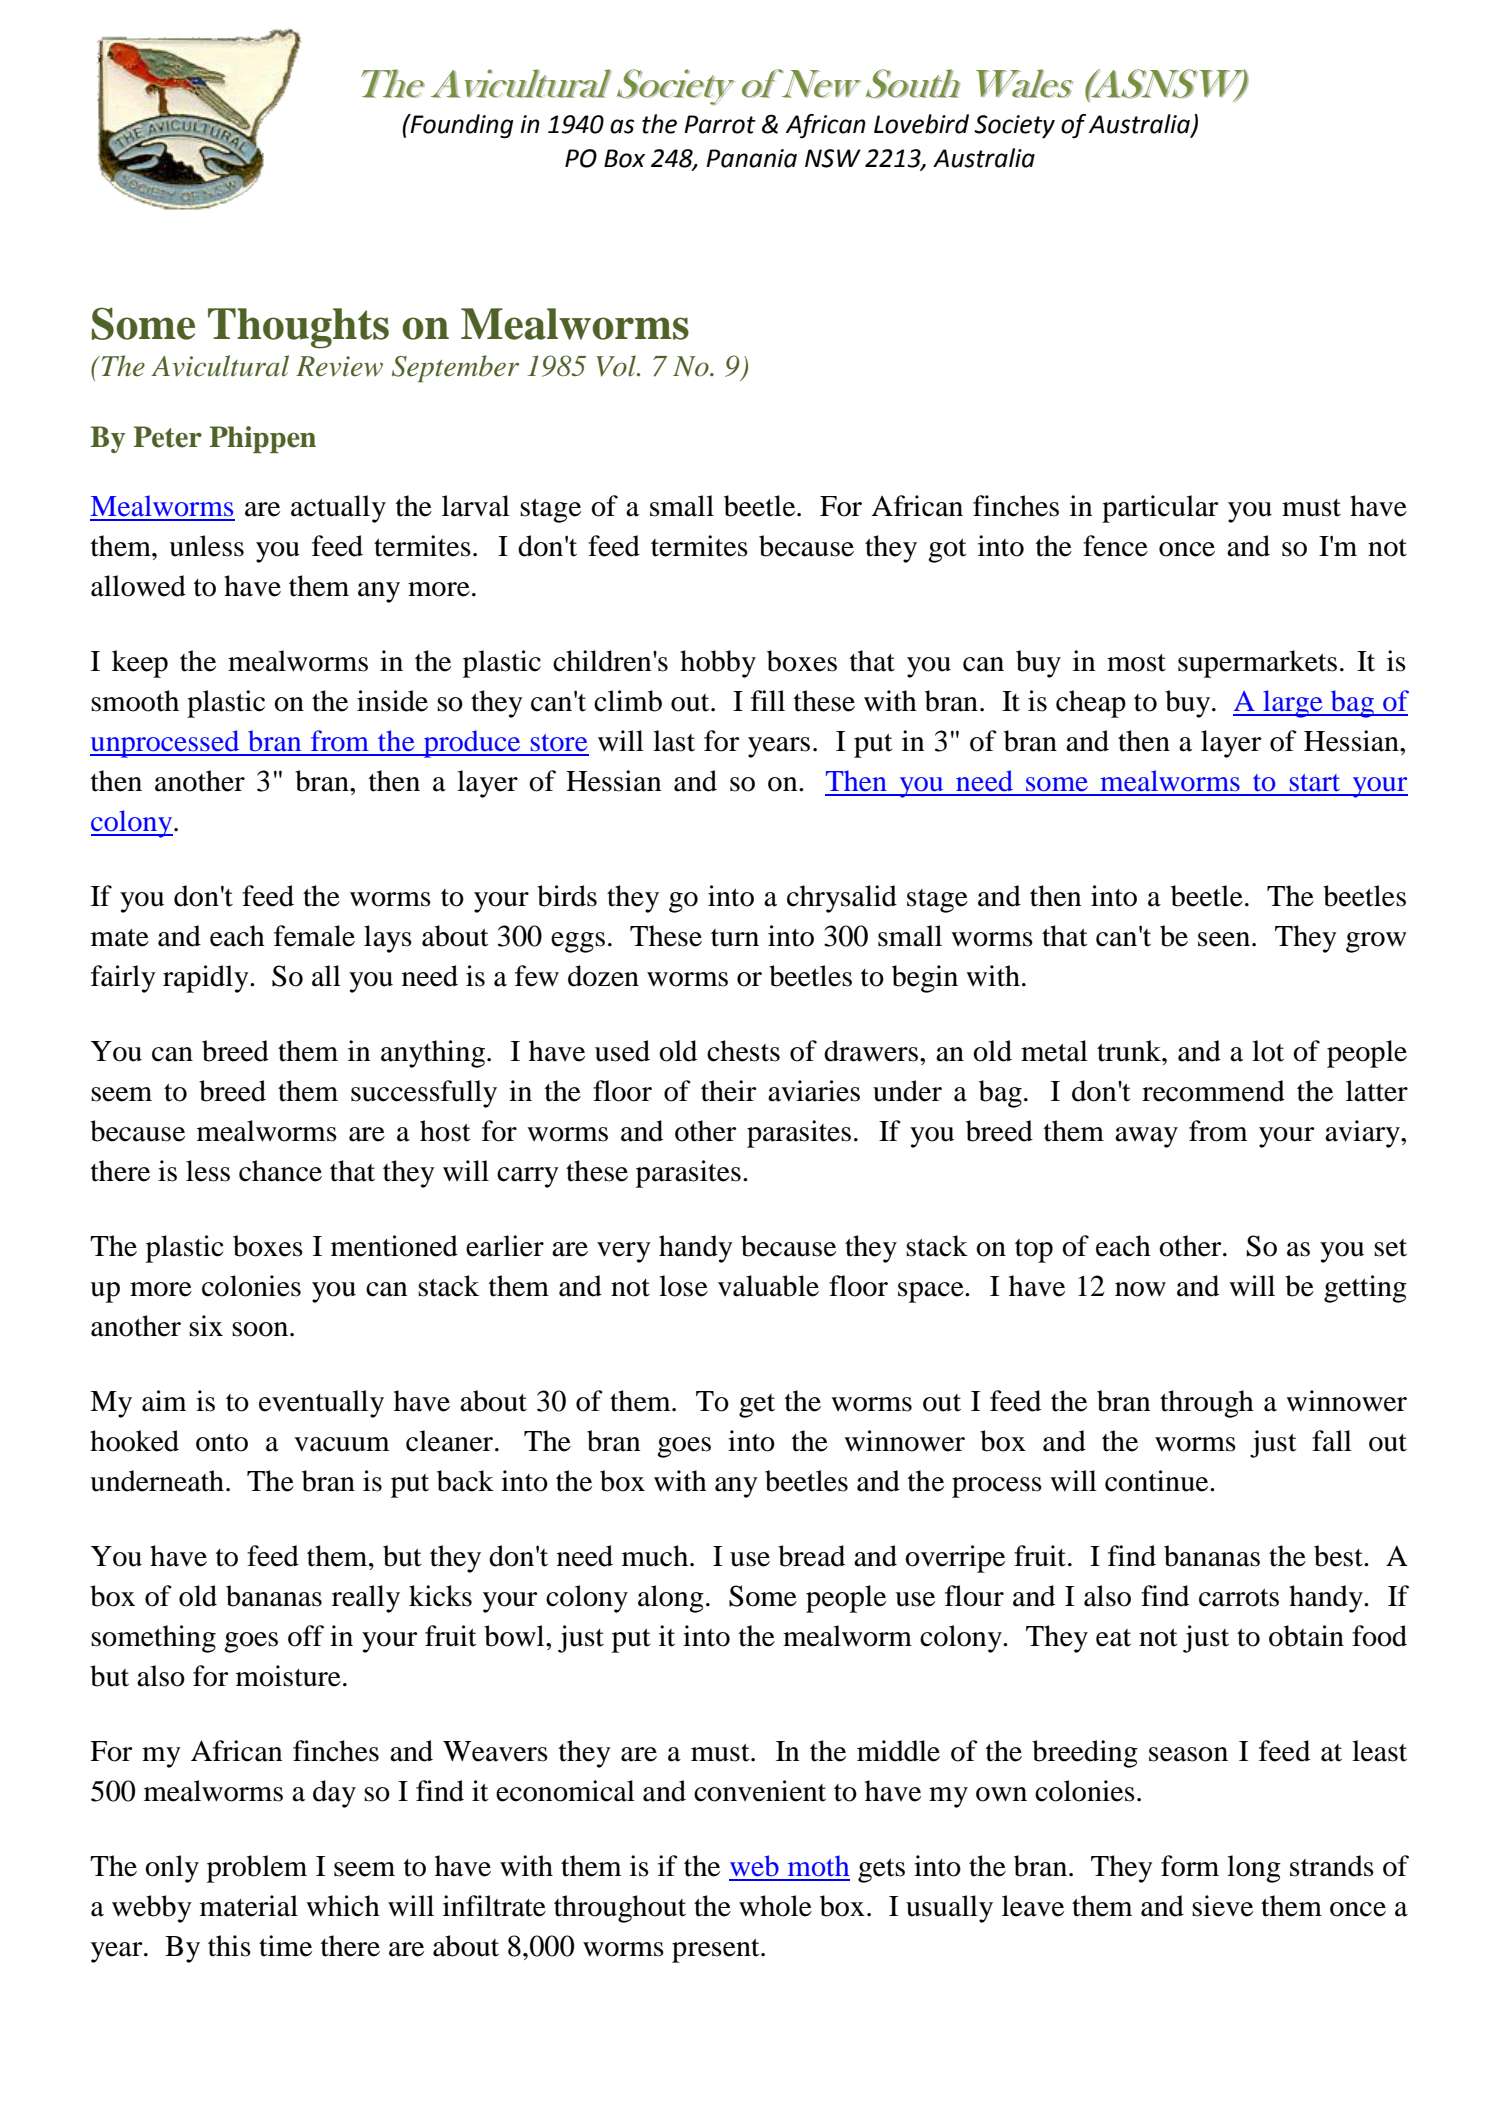 The width and height of the image is (1498, 2118). What do you see at coordinates (768, 1286) in the image?
I see `valuable` at bounding box center [768, 1286].
